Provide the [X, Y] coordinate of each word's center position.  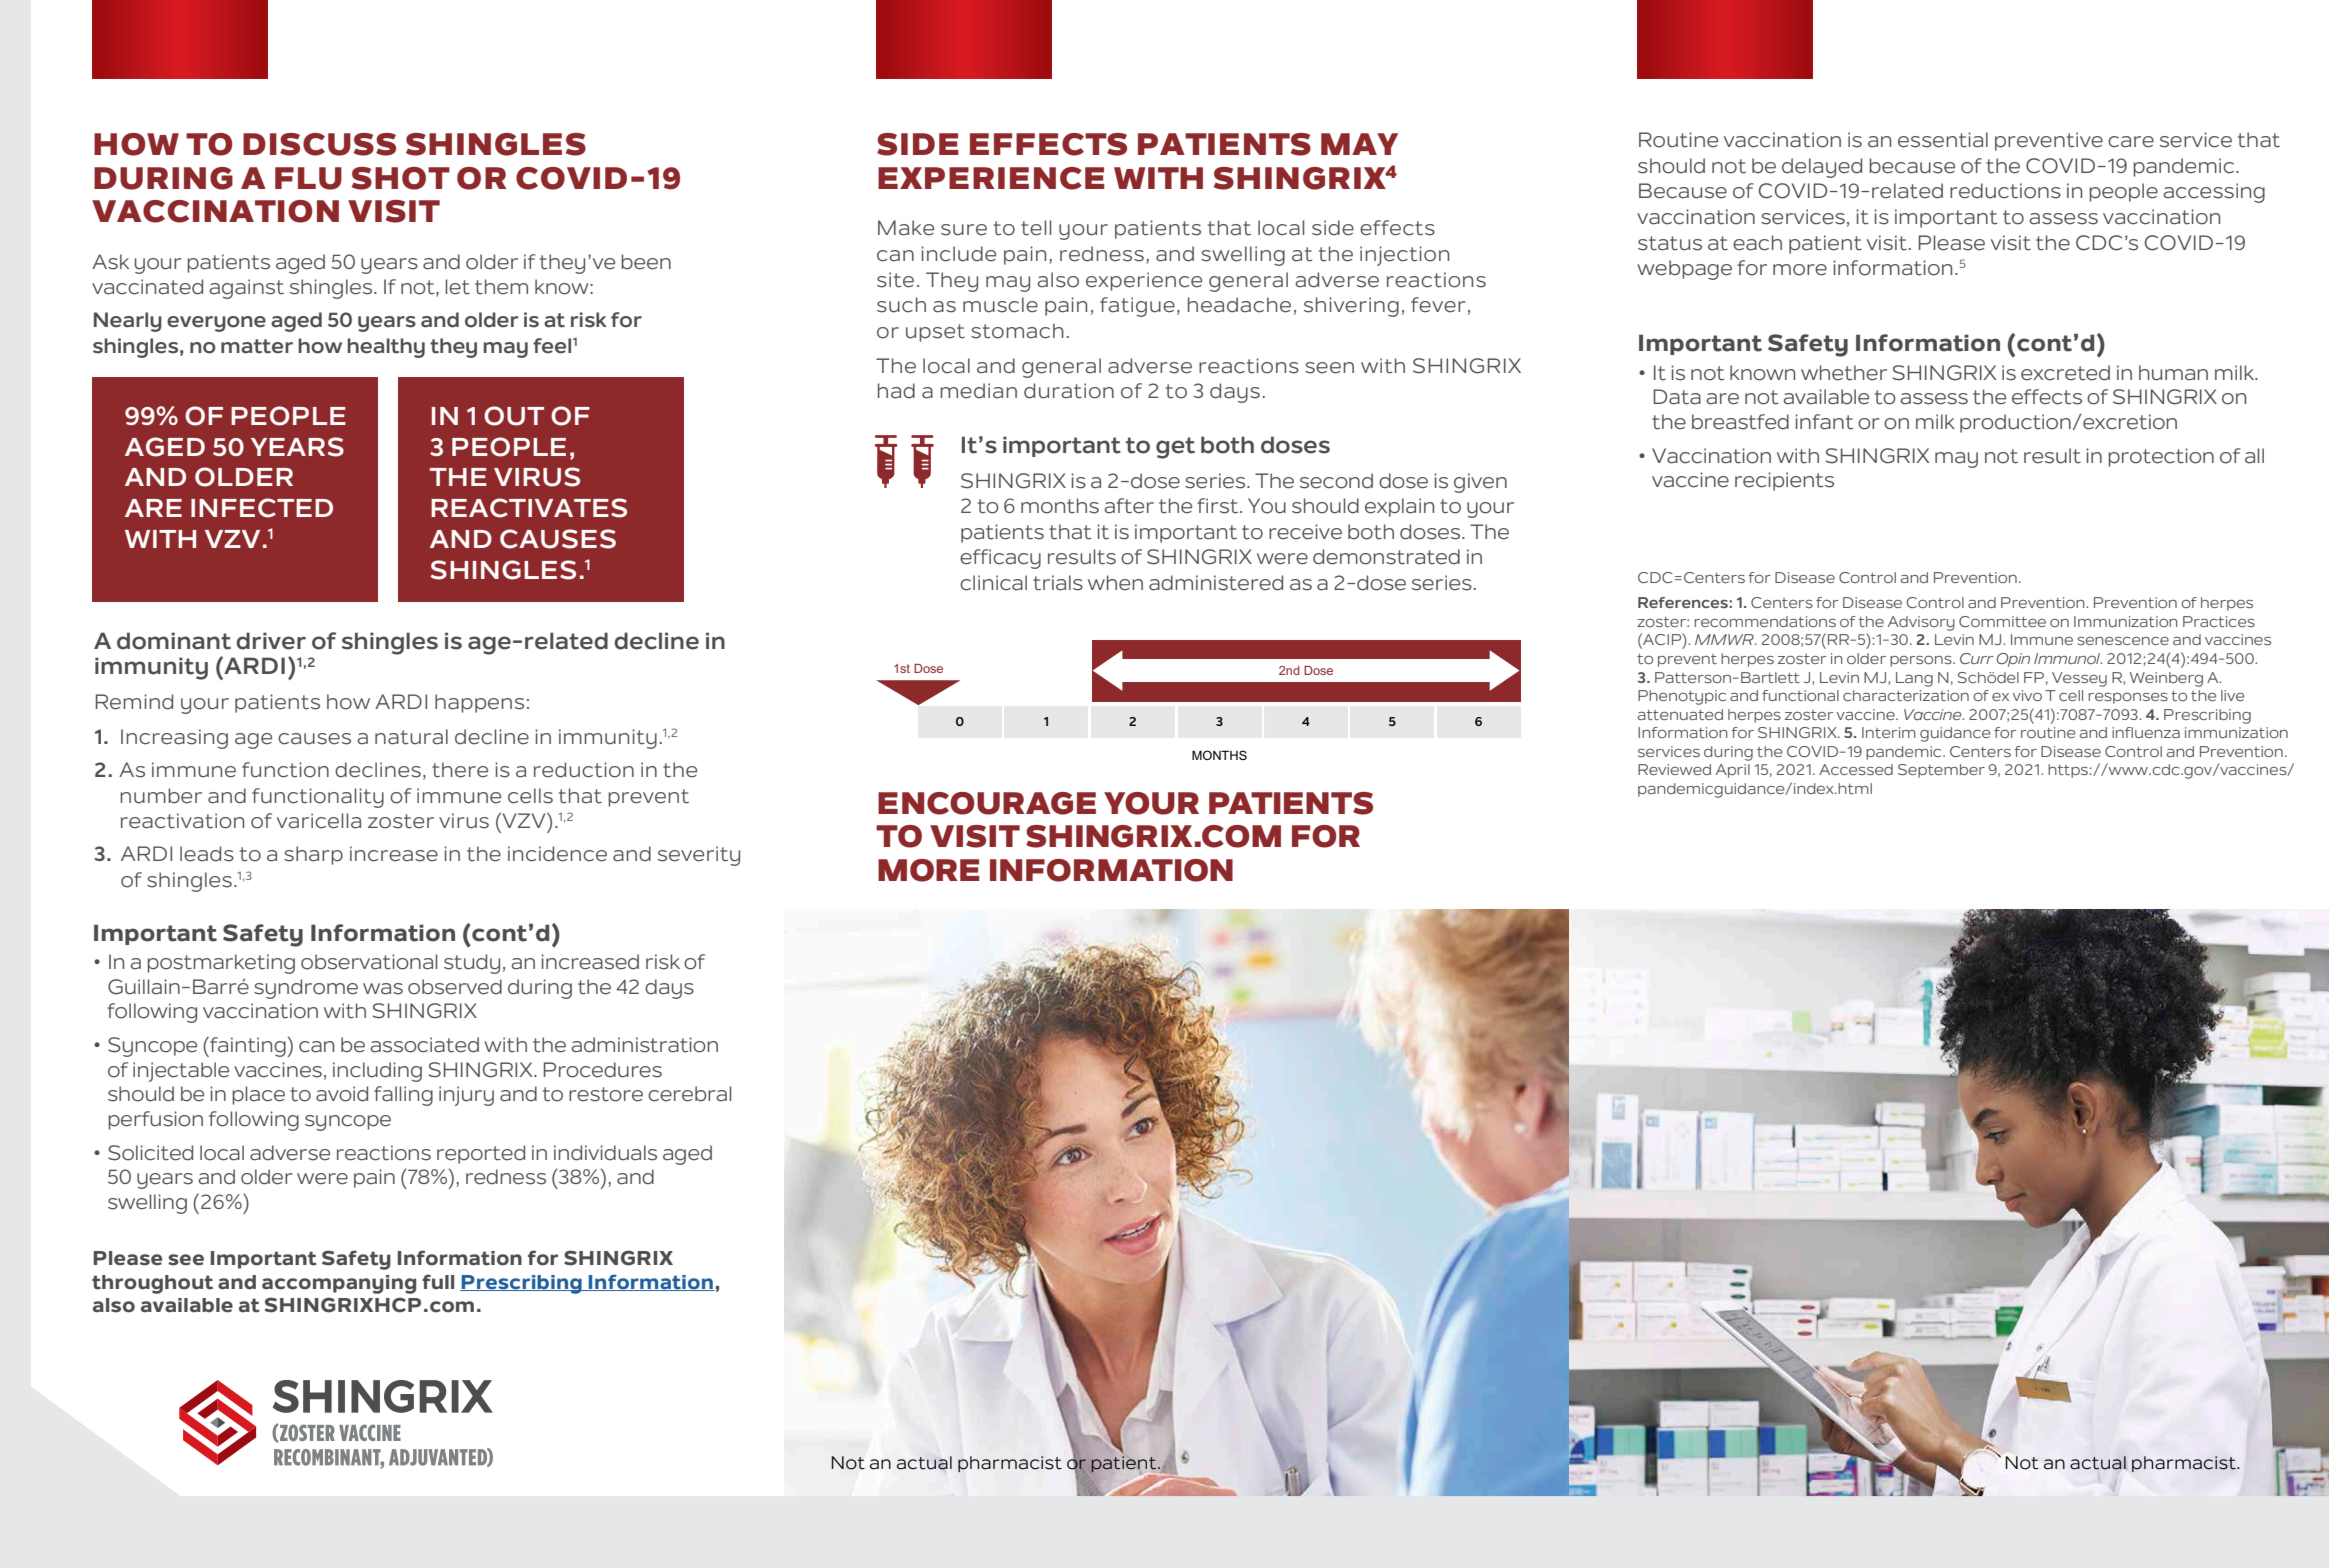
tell [1036, 228]
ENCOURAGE [987, 803]
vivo [2027, 695]
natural [411, 737]
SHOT [401, 178]
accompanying [339, 1284]
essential [1943, 140]
